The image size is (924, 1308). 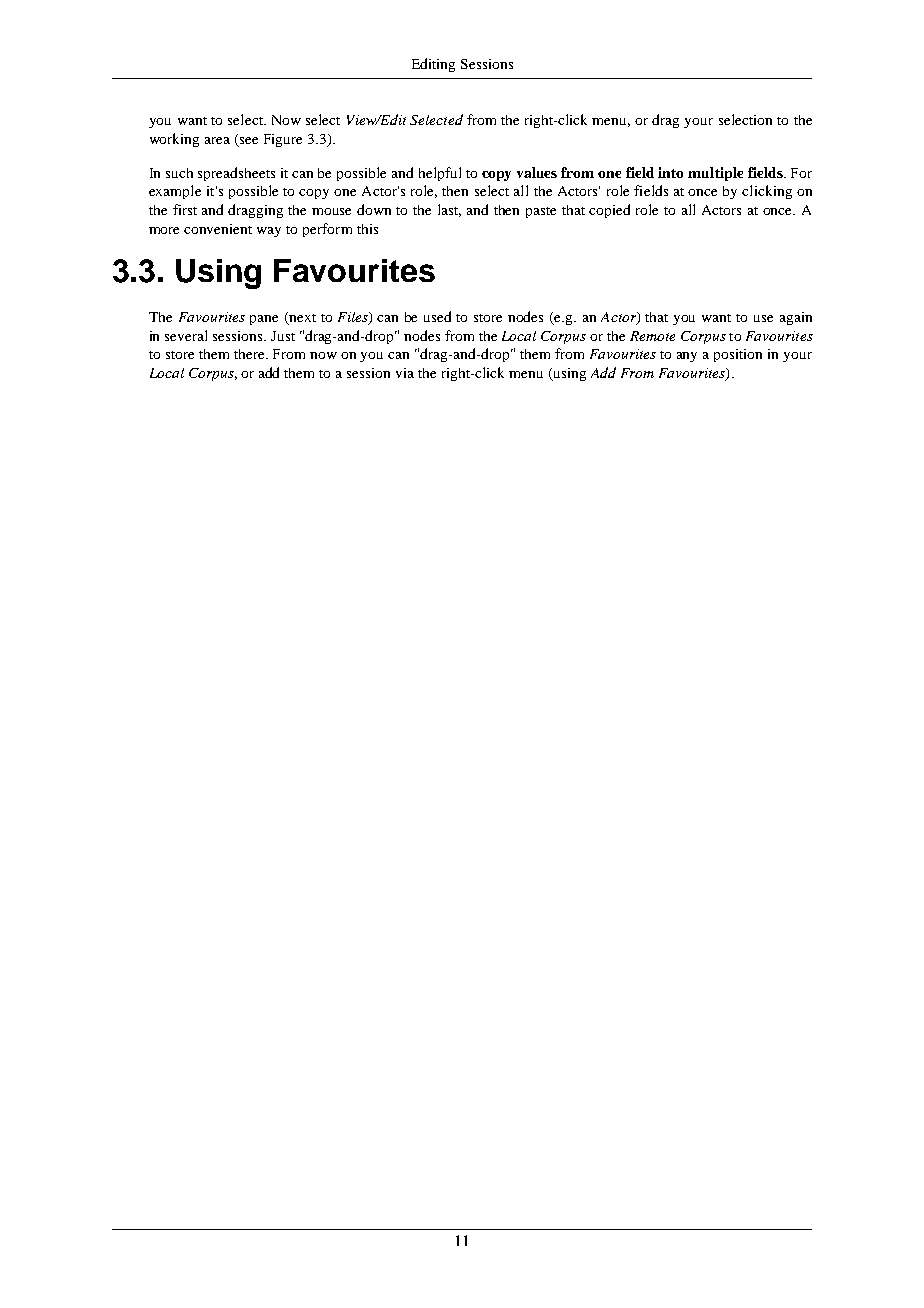 What do you see at coordinates (269, 232) in the screenshot?
I see `way` at bounding box center [269, 232].
